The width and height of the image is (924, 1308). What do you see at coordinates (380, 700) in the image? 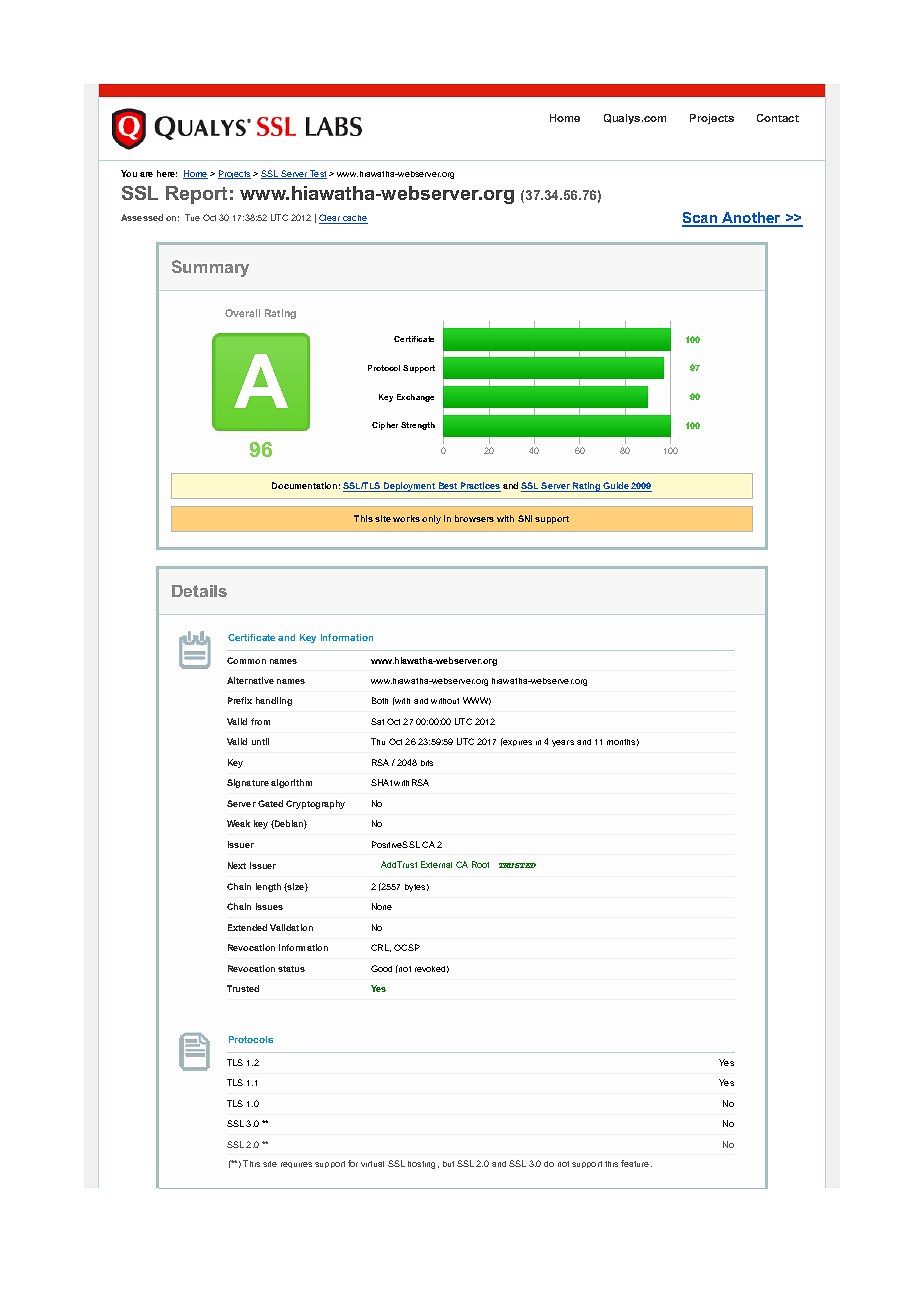
I see `Both` at bounding box center [380, 700].
